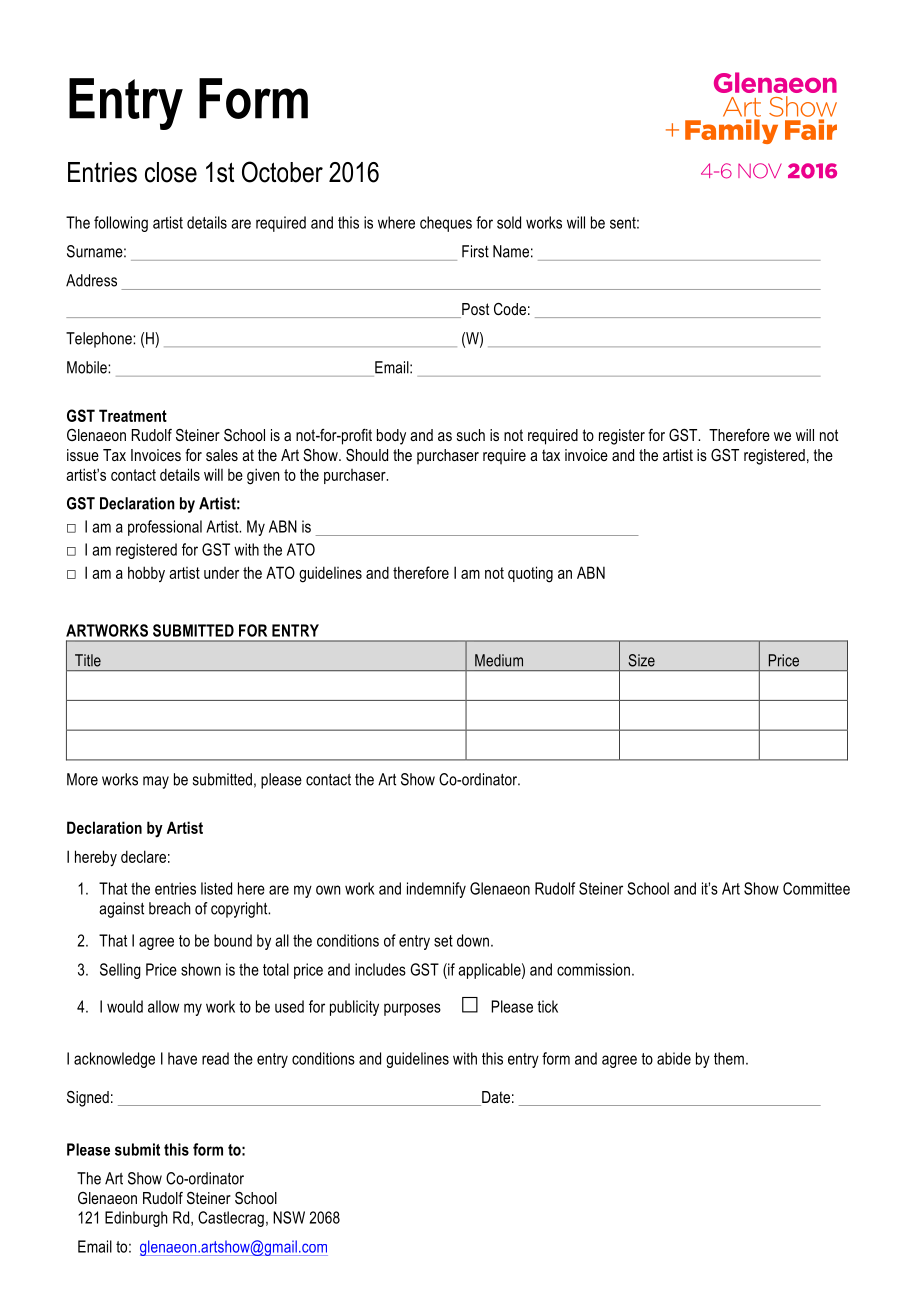 The width and height of the document is (924, 1308). What do you see at coordinates (471, 435) in the document?
I see `such` at bounding box center [471, 435].
